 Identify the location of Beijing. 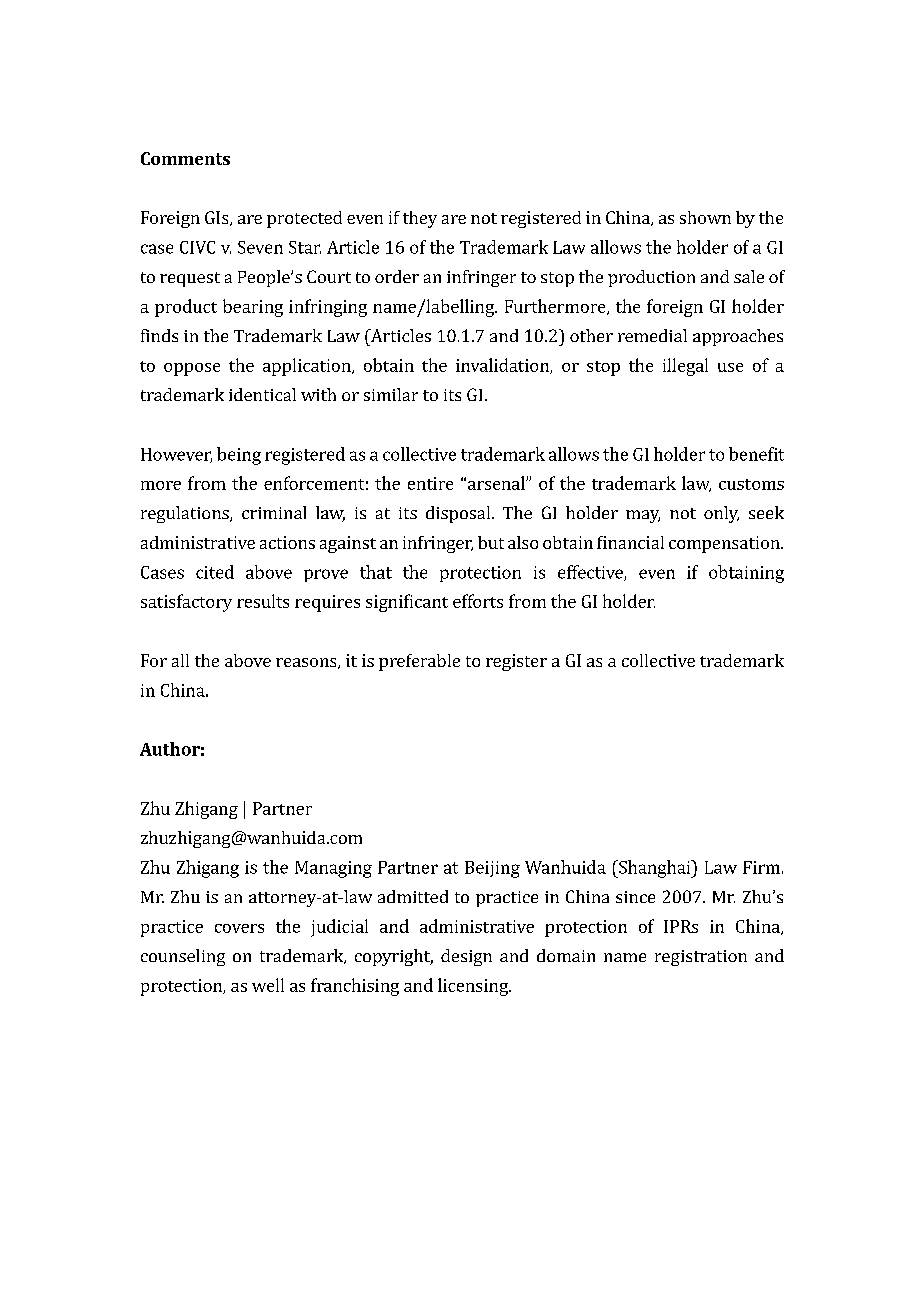
(492, 869).
